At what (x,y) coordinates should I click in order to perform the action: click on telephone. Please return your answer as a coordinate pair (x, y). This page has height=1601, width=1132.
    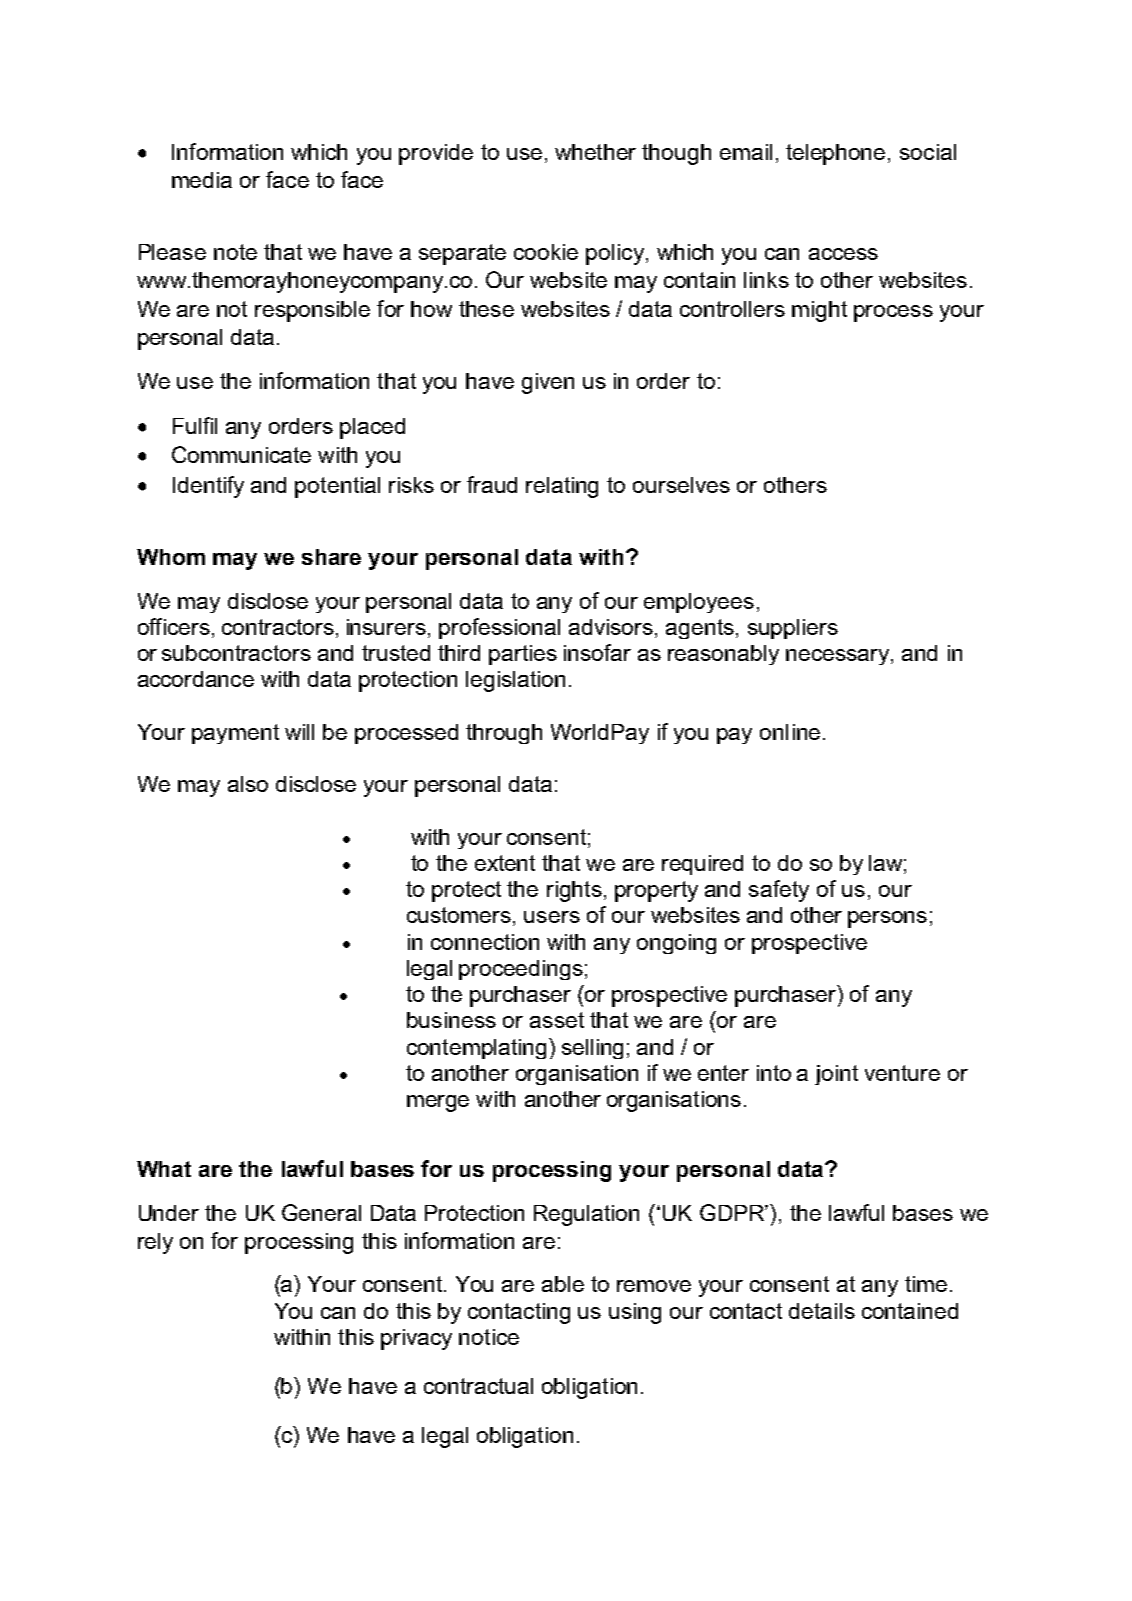
    Looking at the image, I should click on (835, 154).
